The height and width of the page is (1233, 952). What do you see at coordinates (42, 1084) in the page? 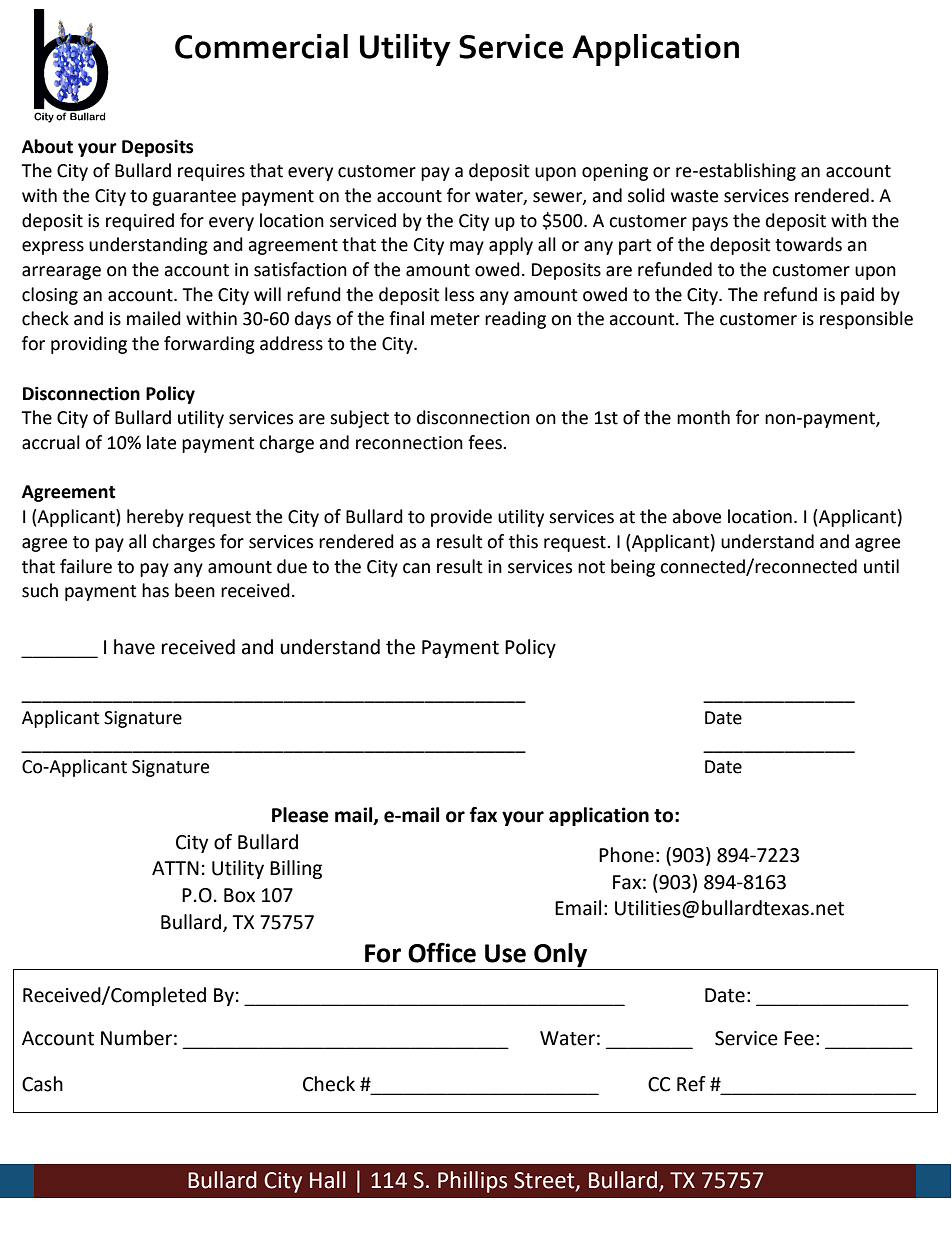
I see `Cash` at bounding box center [42, 1084].
